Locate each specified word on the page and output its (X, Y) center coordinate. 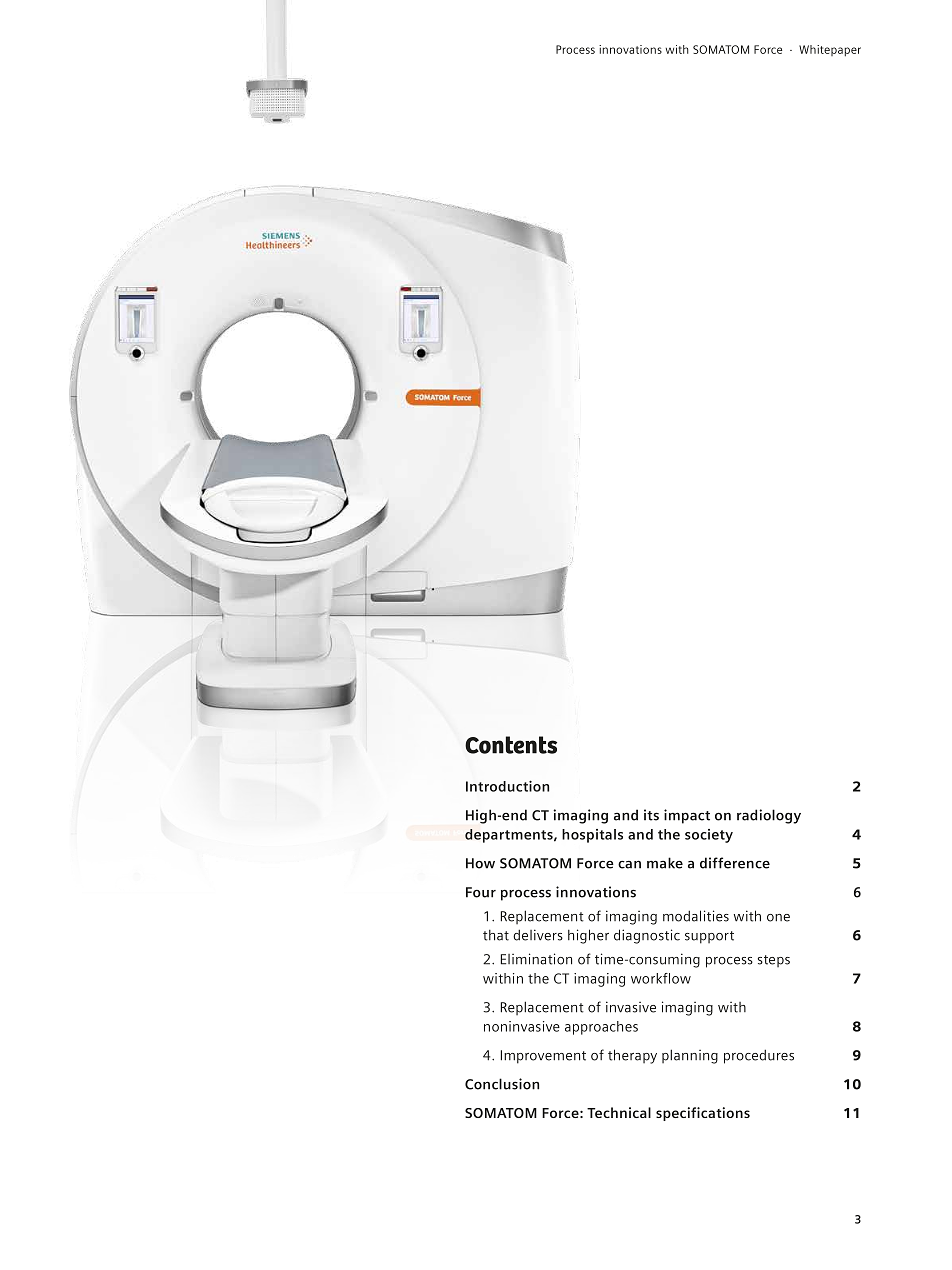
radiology (769, 816)
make (665, 863)
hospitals (592, 836)
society (709, 836)
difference (735, 863)
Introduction (507, 786)
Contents (511, 745)
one (778, 918)
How (480, 863)
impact (687, 816)
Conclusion (502, 1084)
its (651, 815)
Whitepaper (830, 51)
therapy (632, 1056)
